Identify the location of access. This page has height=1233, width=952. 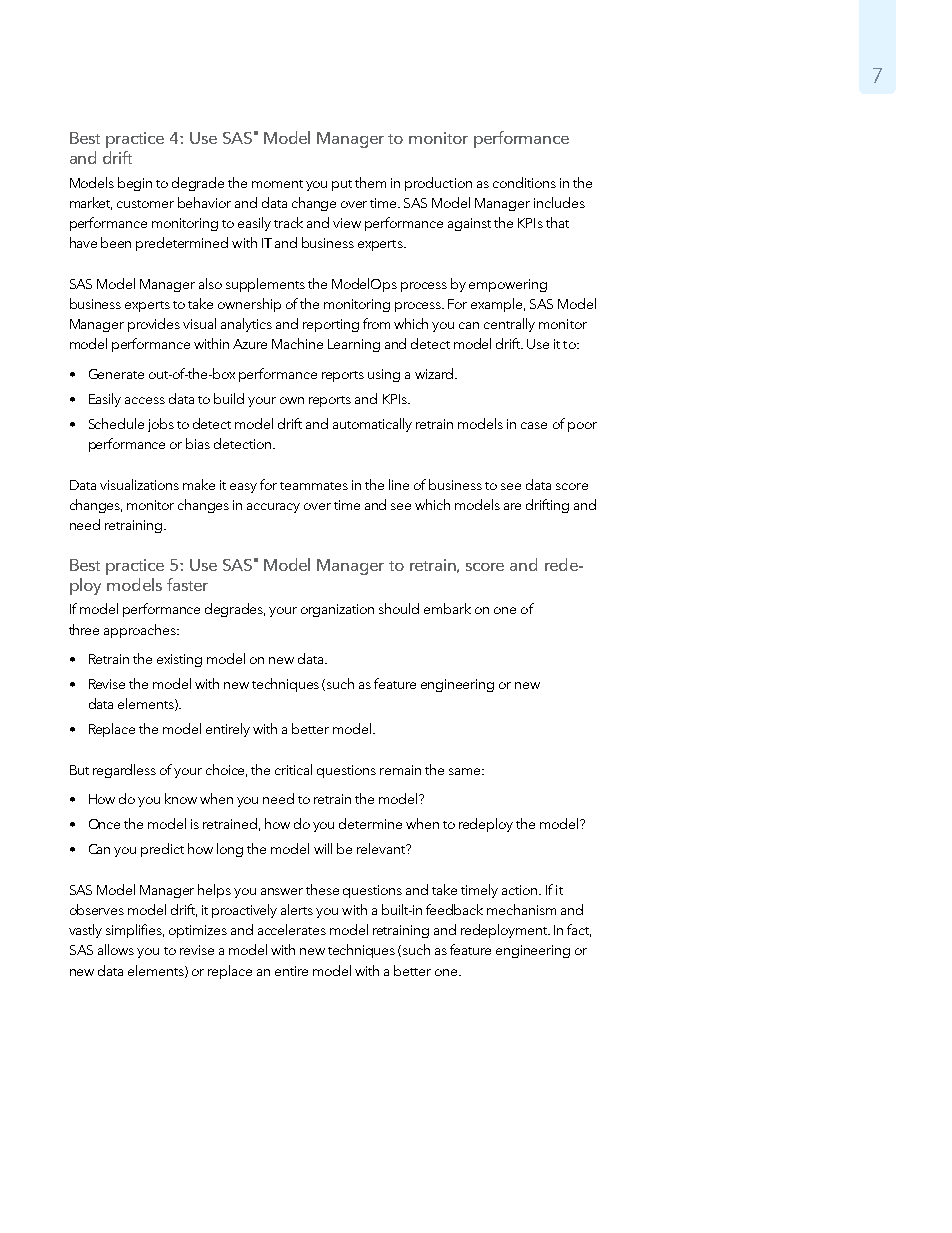
(145, 400).
